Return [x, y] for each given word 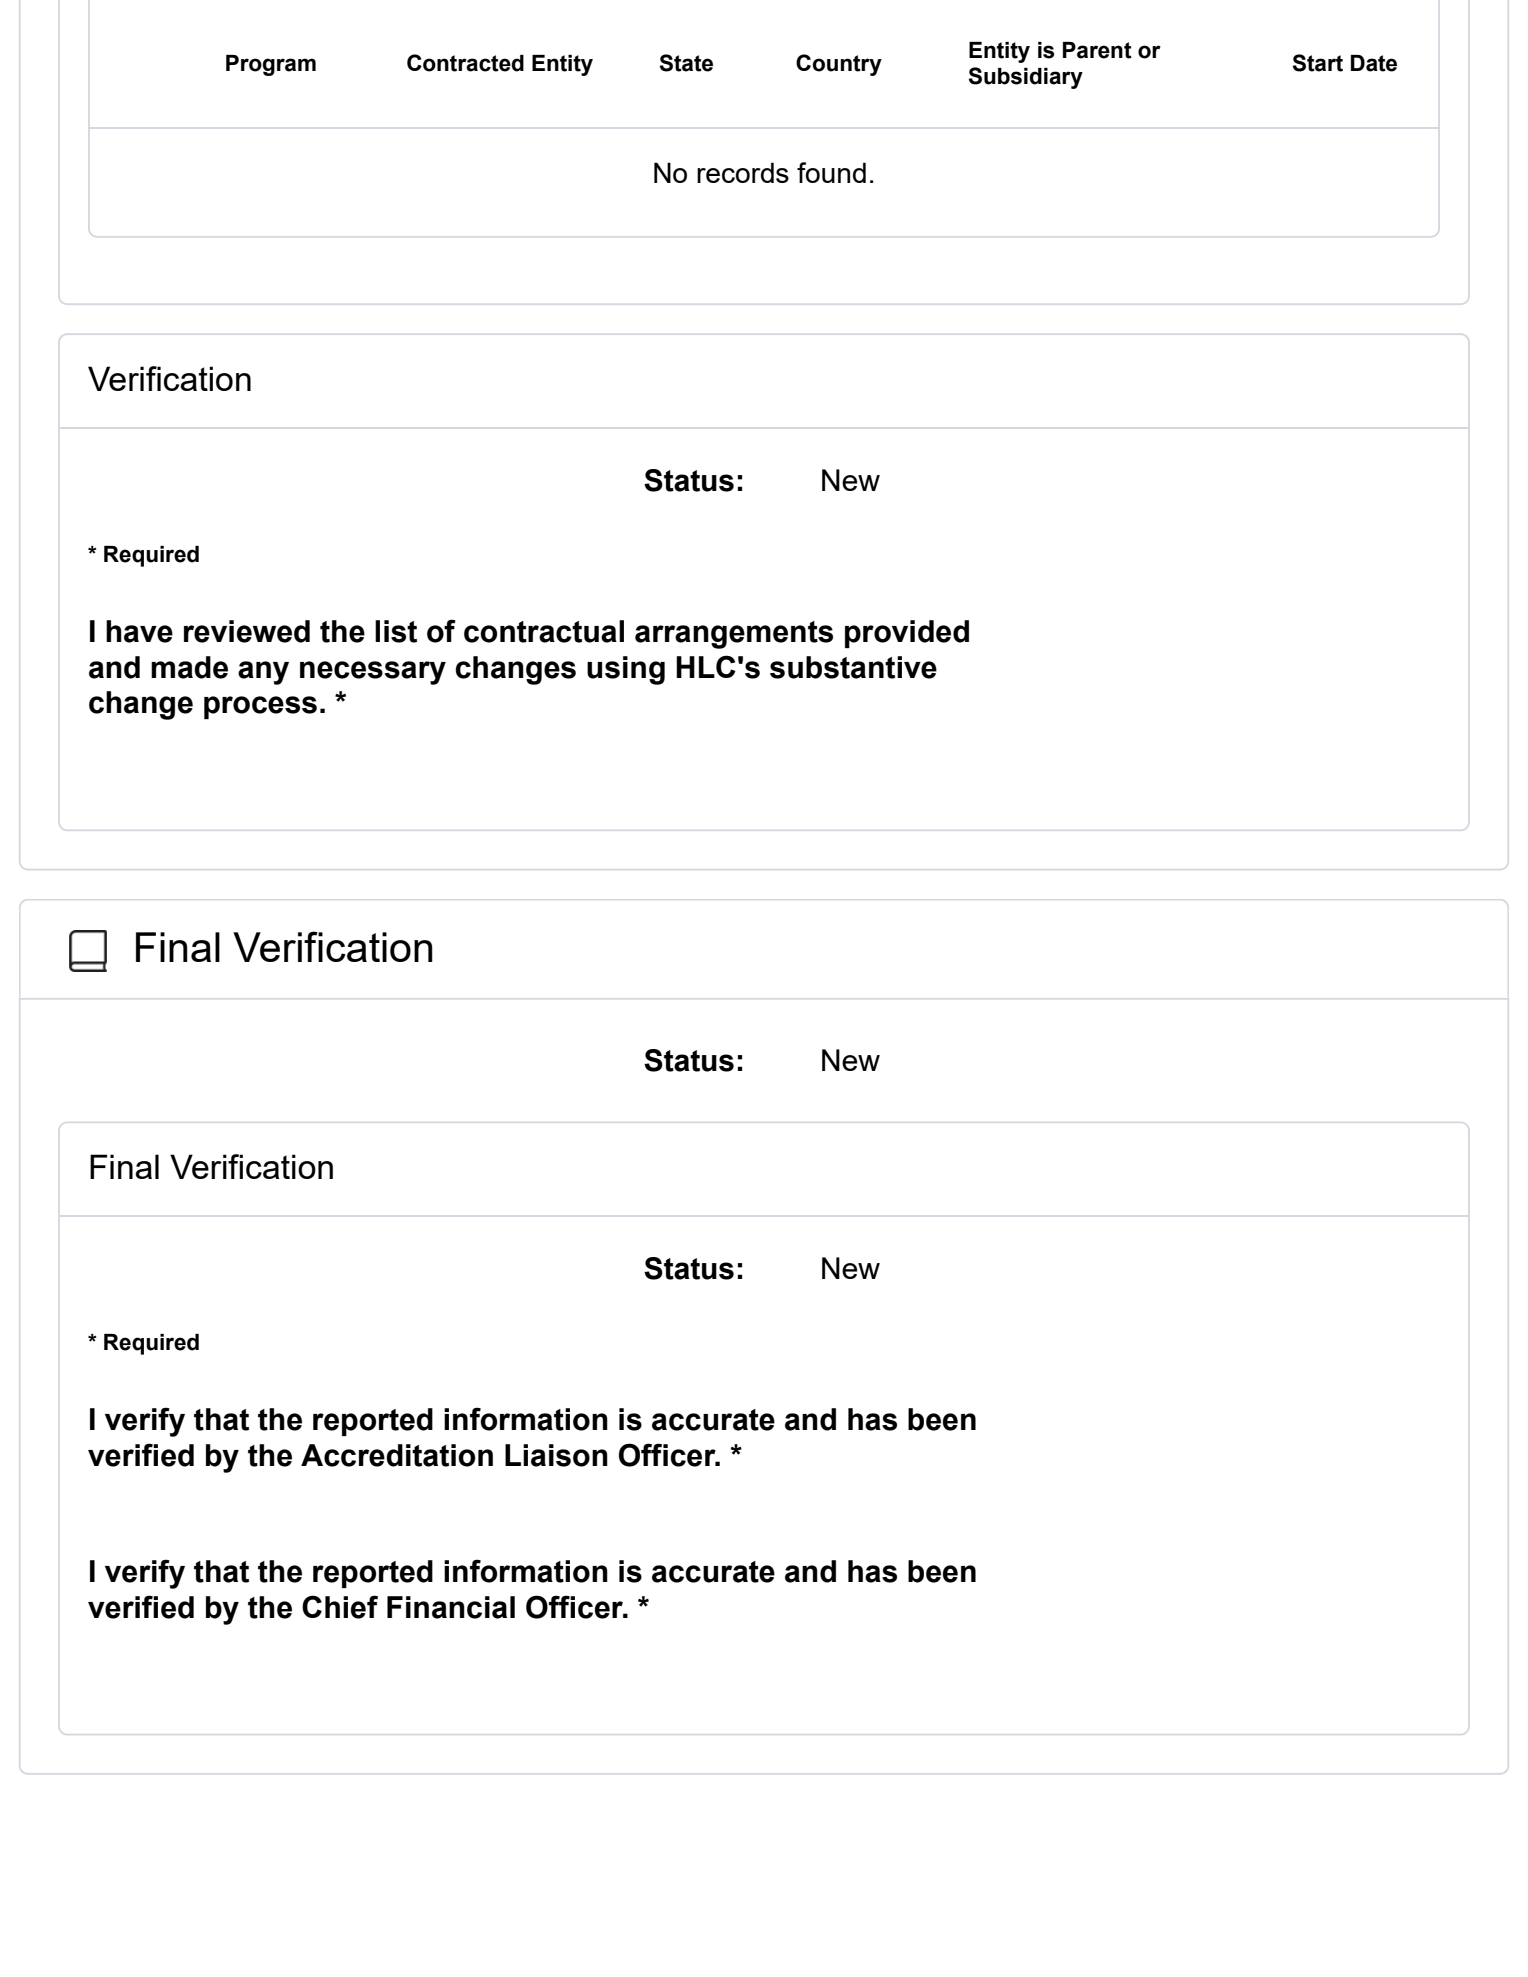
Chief [340, 1607]
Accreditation [397, 1455]
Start [1318, 63]
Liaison [556, 1455]
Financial [451, 1607]
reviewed [247, 631]
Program [271, 65]
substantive [853, 667]
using [626, 670]
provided [907, 634]
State [686, 63]
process [260, 707]
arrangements [734, 635]
